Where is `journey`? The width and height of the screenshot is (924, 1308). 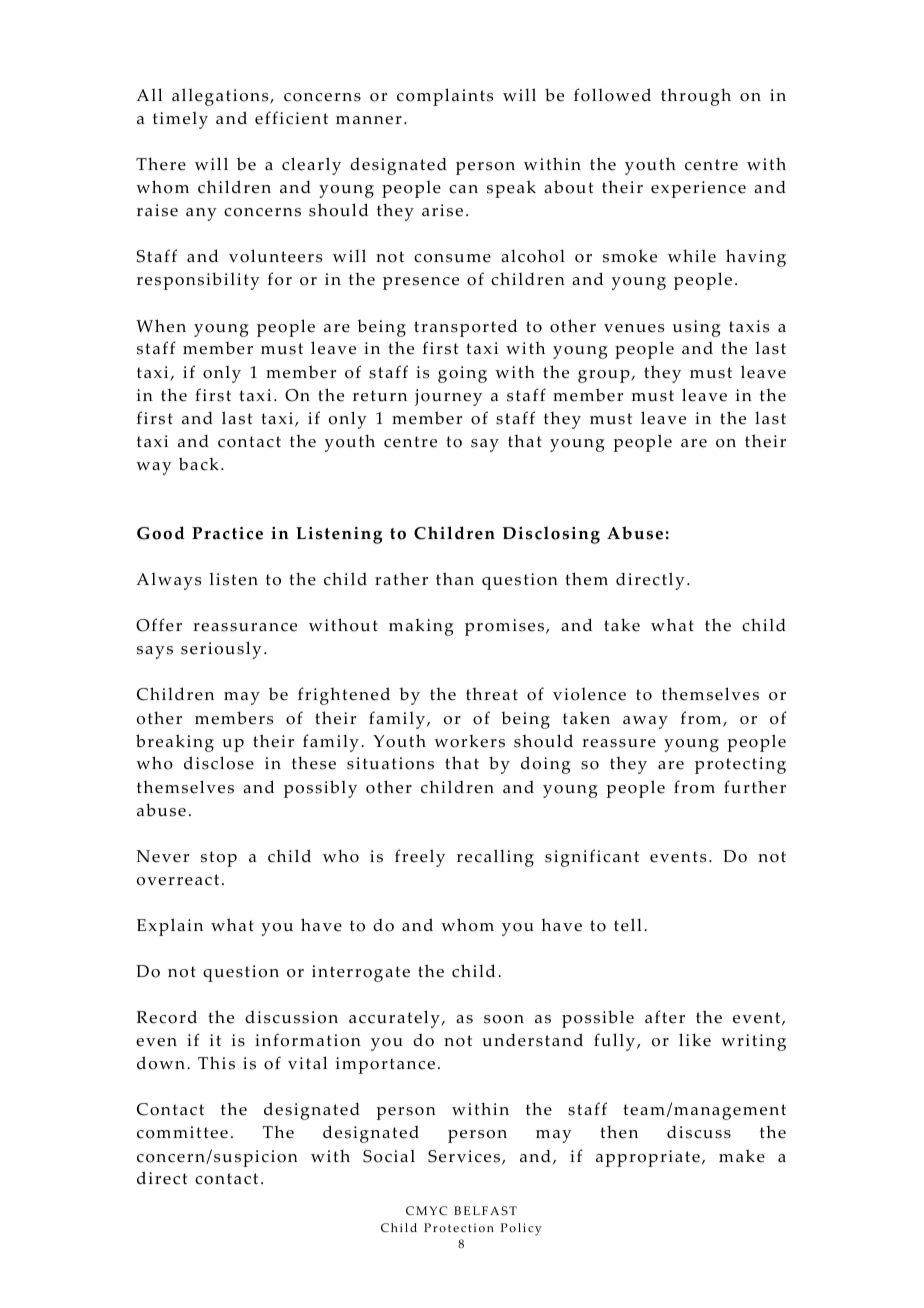
journey is located at coordinates (448, 397).
